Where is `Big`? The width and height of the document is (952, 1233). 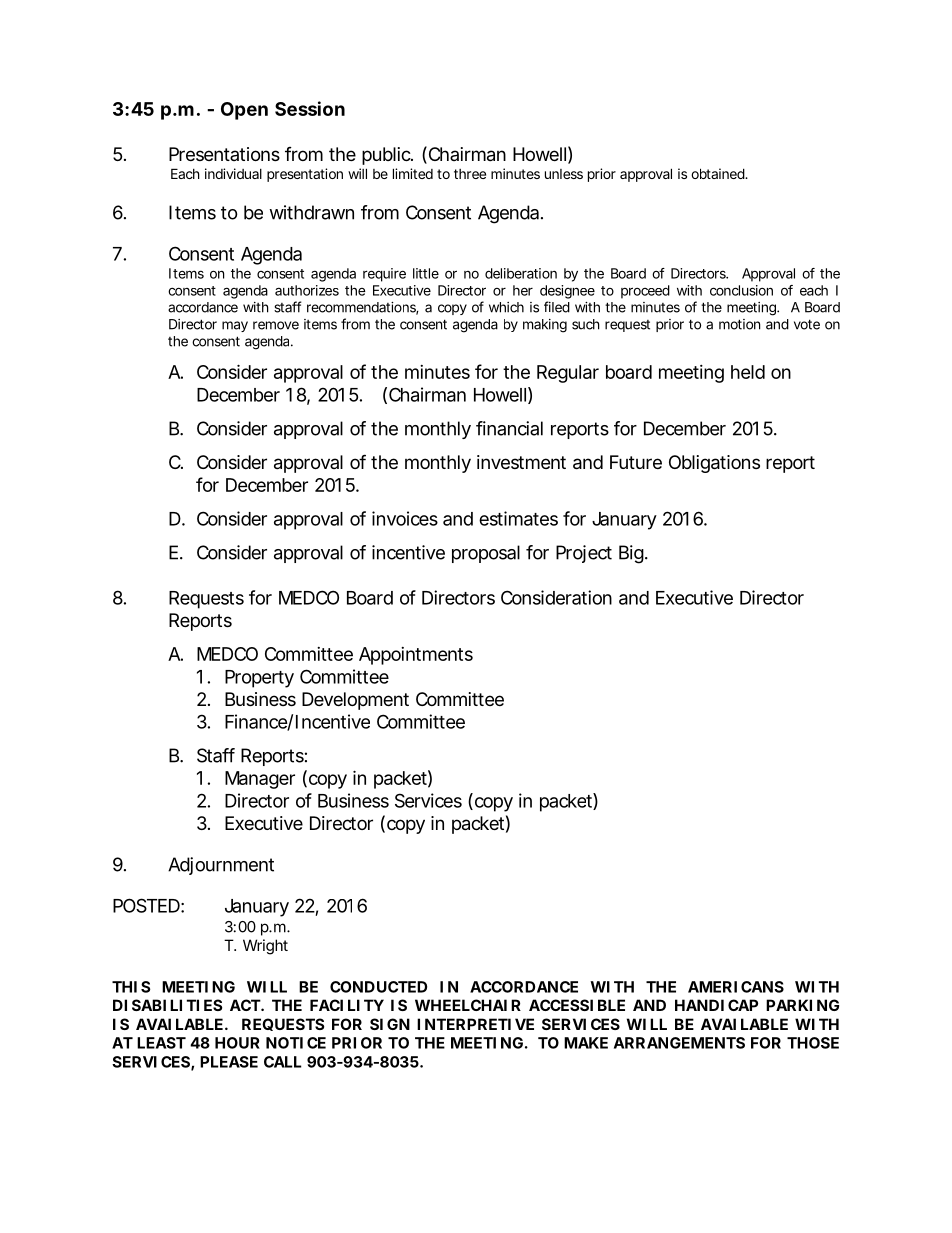 Big is located at coordinates (631, 554).
